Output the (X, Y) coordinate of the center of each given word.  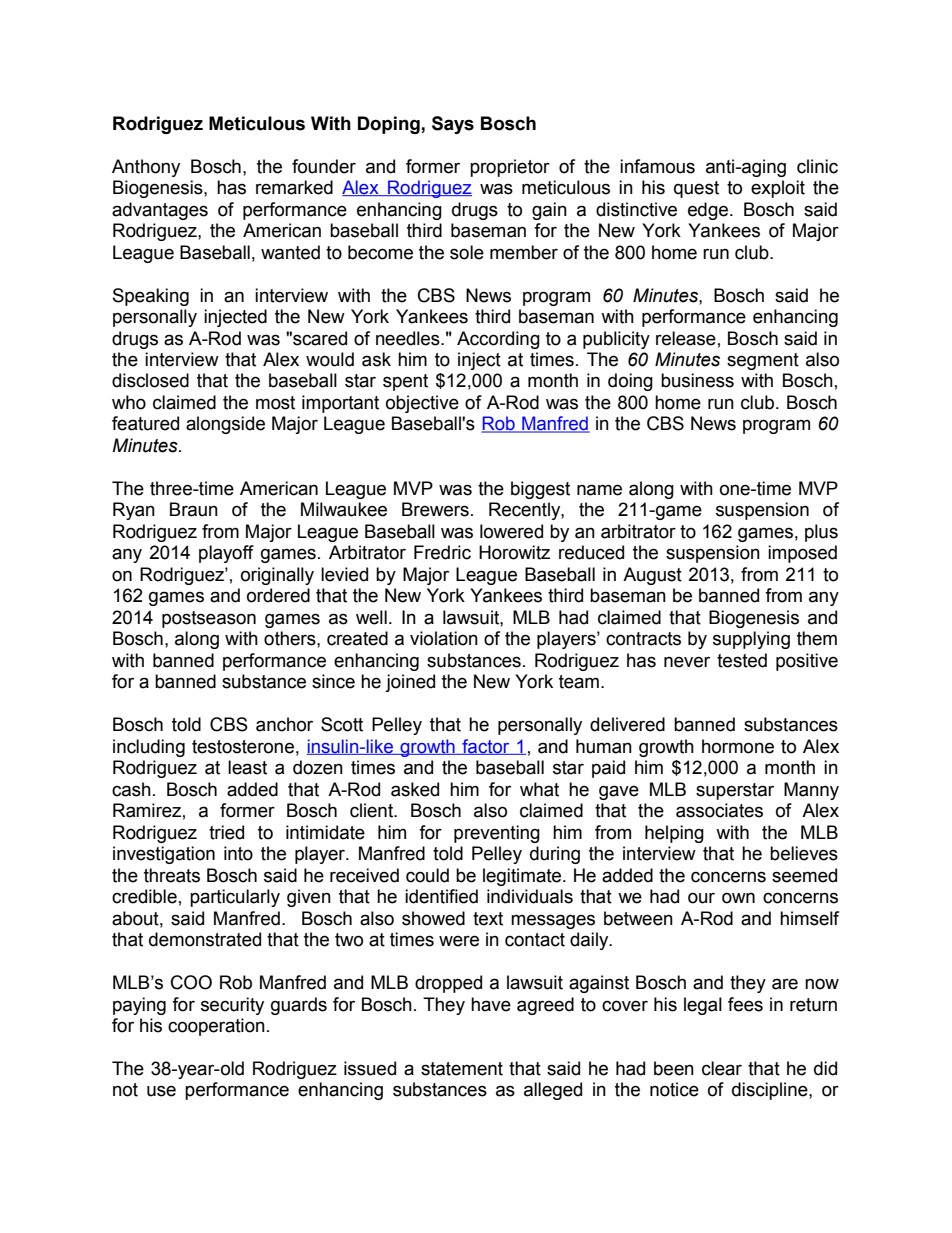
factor (486, 747)
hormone (738, 746)
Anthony (146, 168)
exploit (778, 189)
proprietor (510, 168)
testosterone (243, 747)
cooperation (216, 1027)
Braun (194, 509)
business (697, 380)
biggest (540, 490)
